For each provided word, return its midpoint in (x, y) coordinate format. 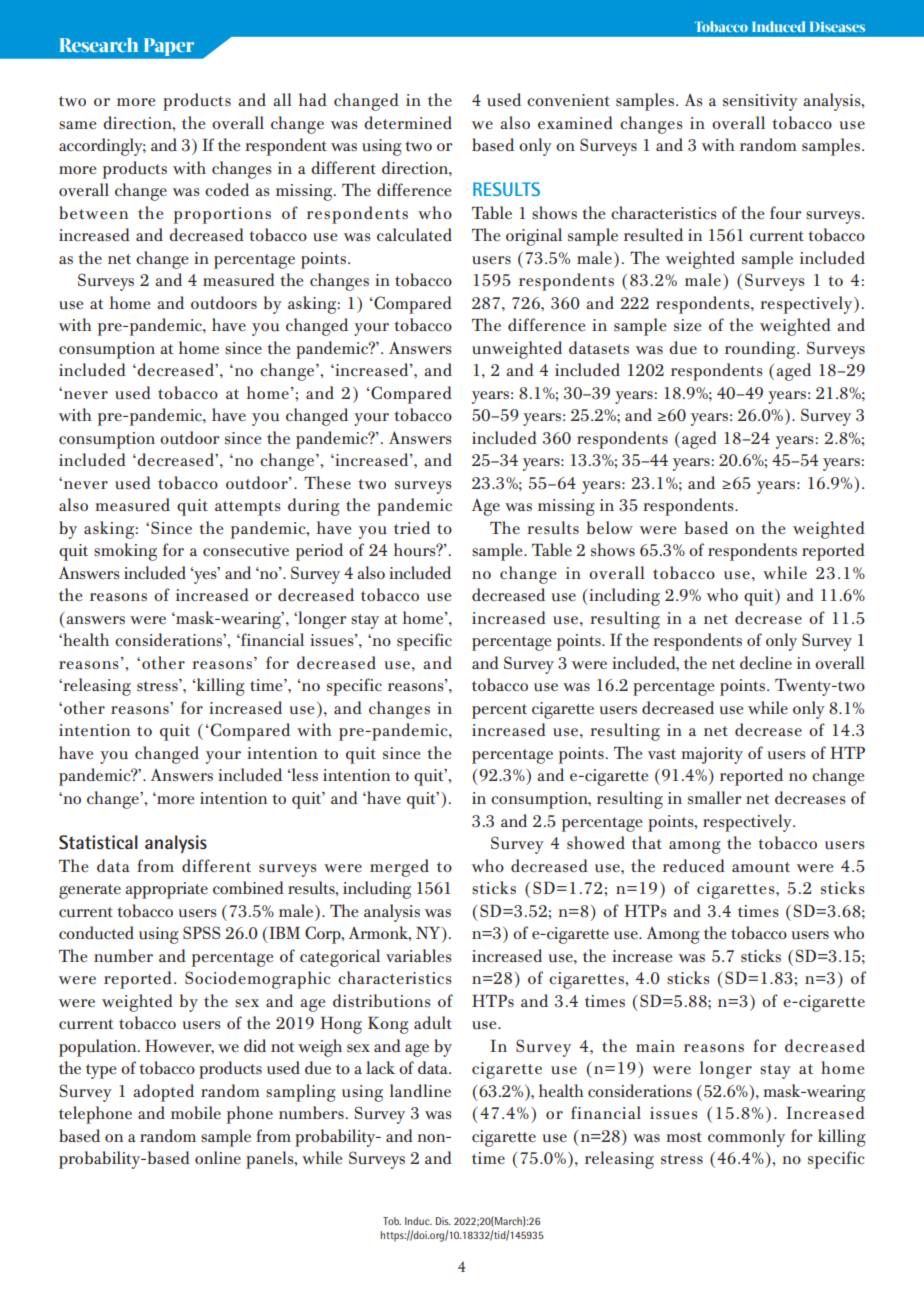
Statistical (98, 842)
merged (399, 868)
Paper (169, 47)
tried (412, 527)
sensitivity (760, 102)
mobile (196, 1112)
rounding (761, 350)
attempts (248, 508)
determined (408, 122)
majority (712, 755)
